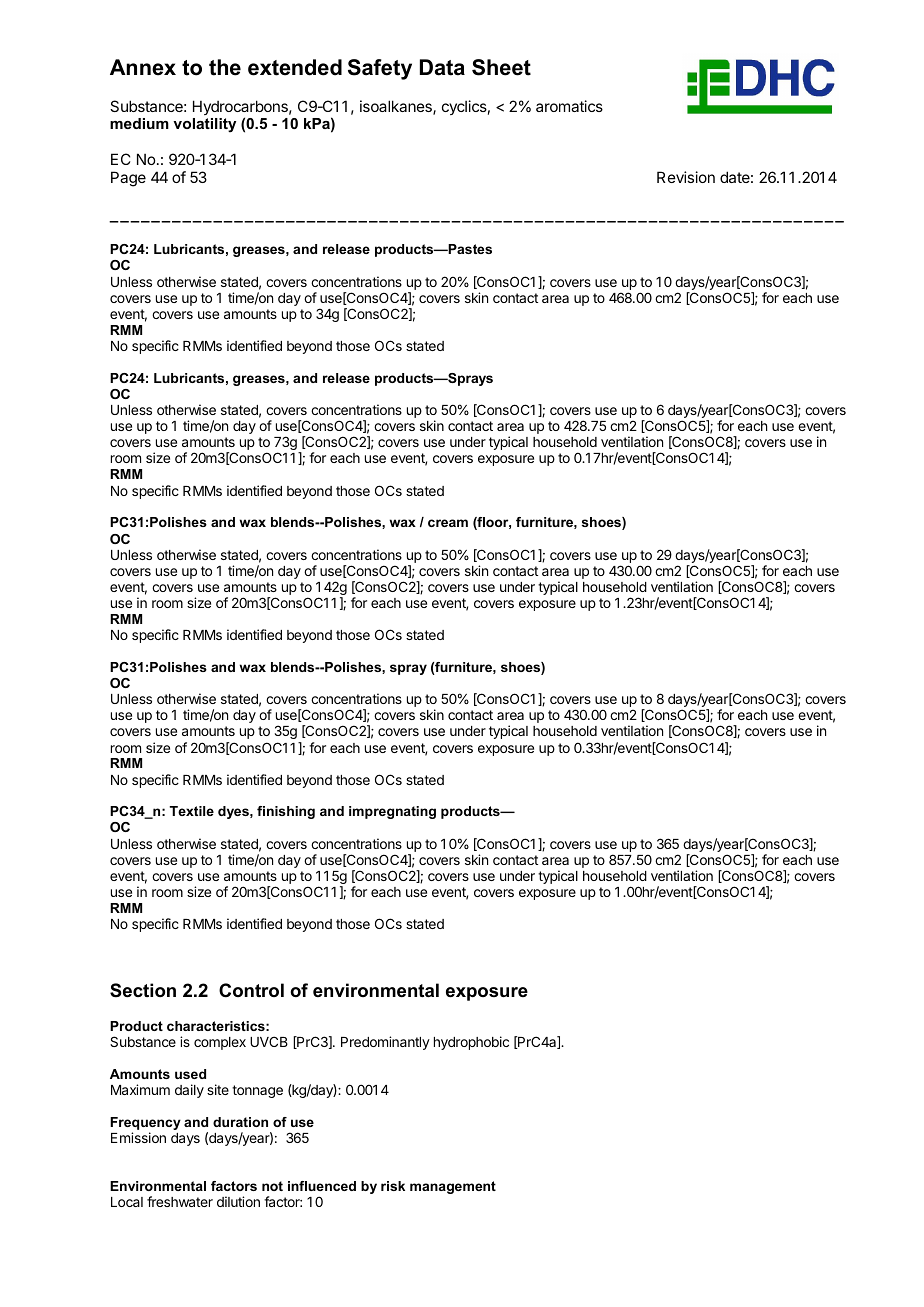 The height and width of the screenshot is (1307, 924). I want to click on freshwater, so click(180, 1201).
